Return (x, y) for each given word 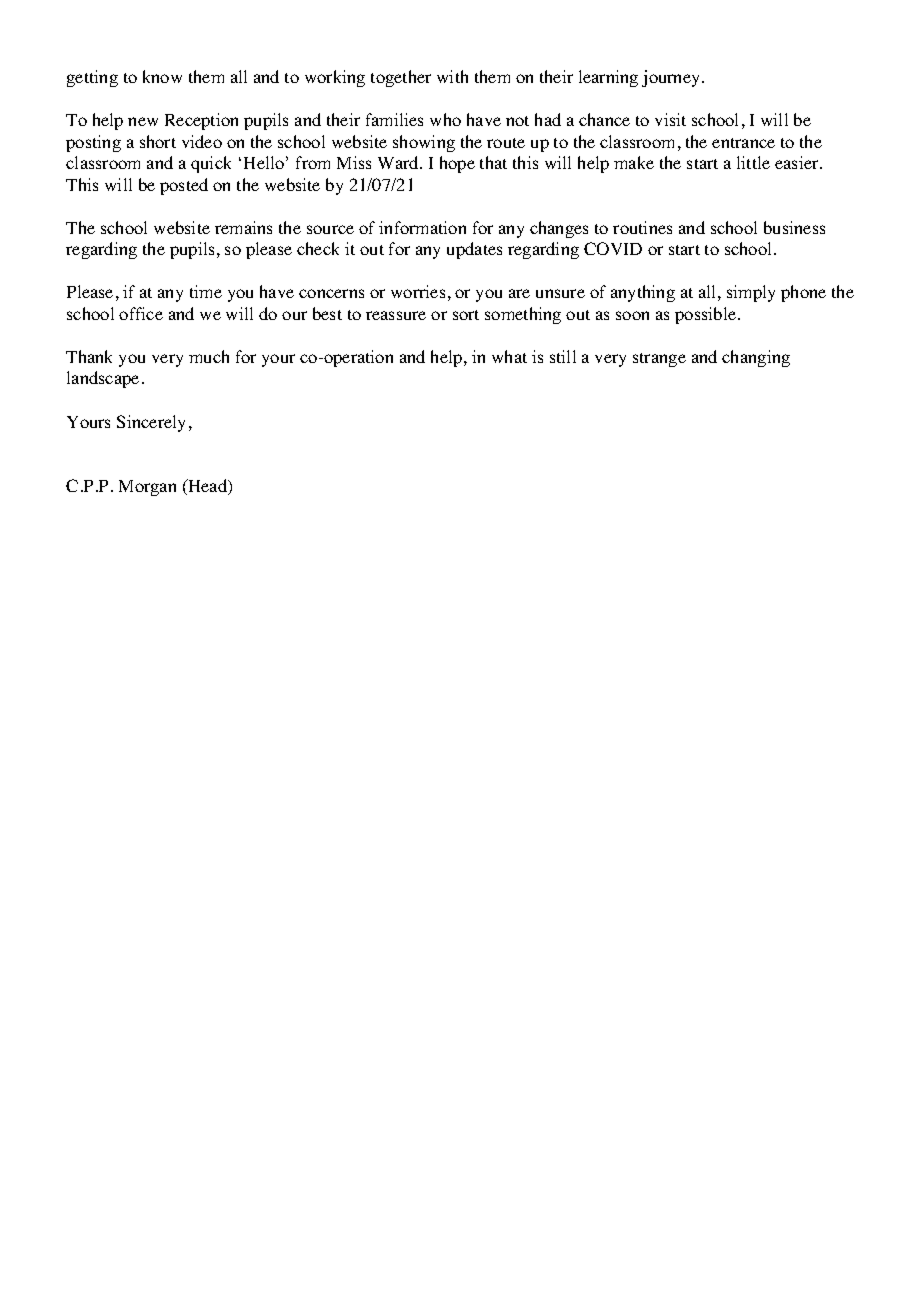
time (206, 291)
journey (672, 78)
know (162, 76)
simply (751, 293)
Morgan (147, 488)
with (452, 76)
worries (418, 291)
